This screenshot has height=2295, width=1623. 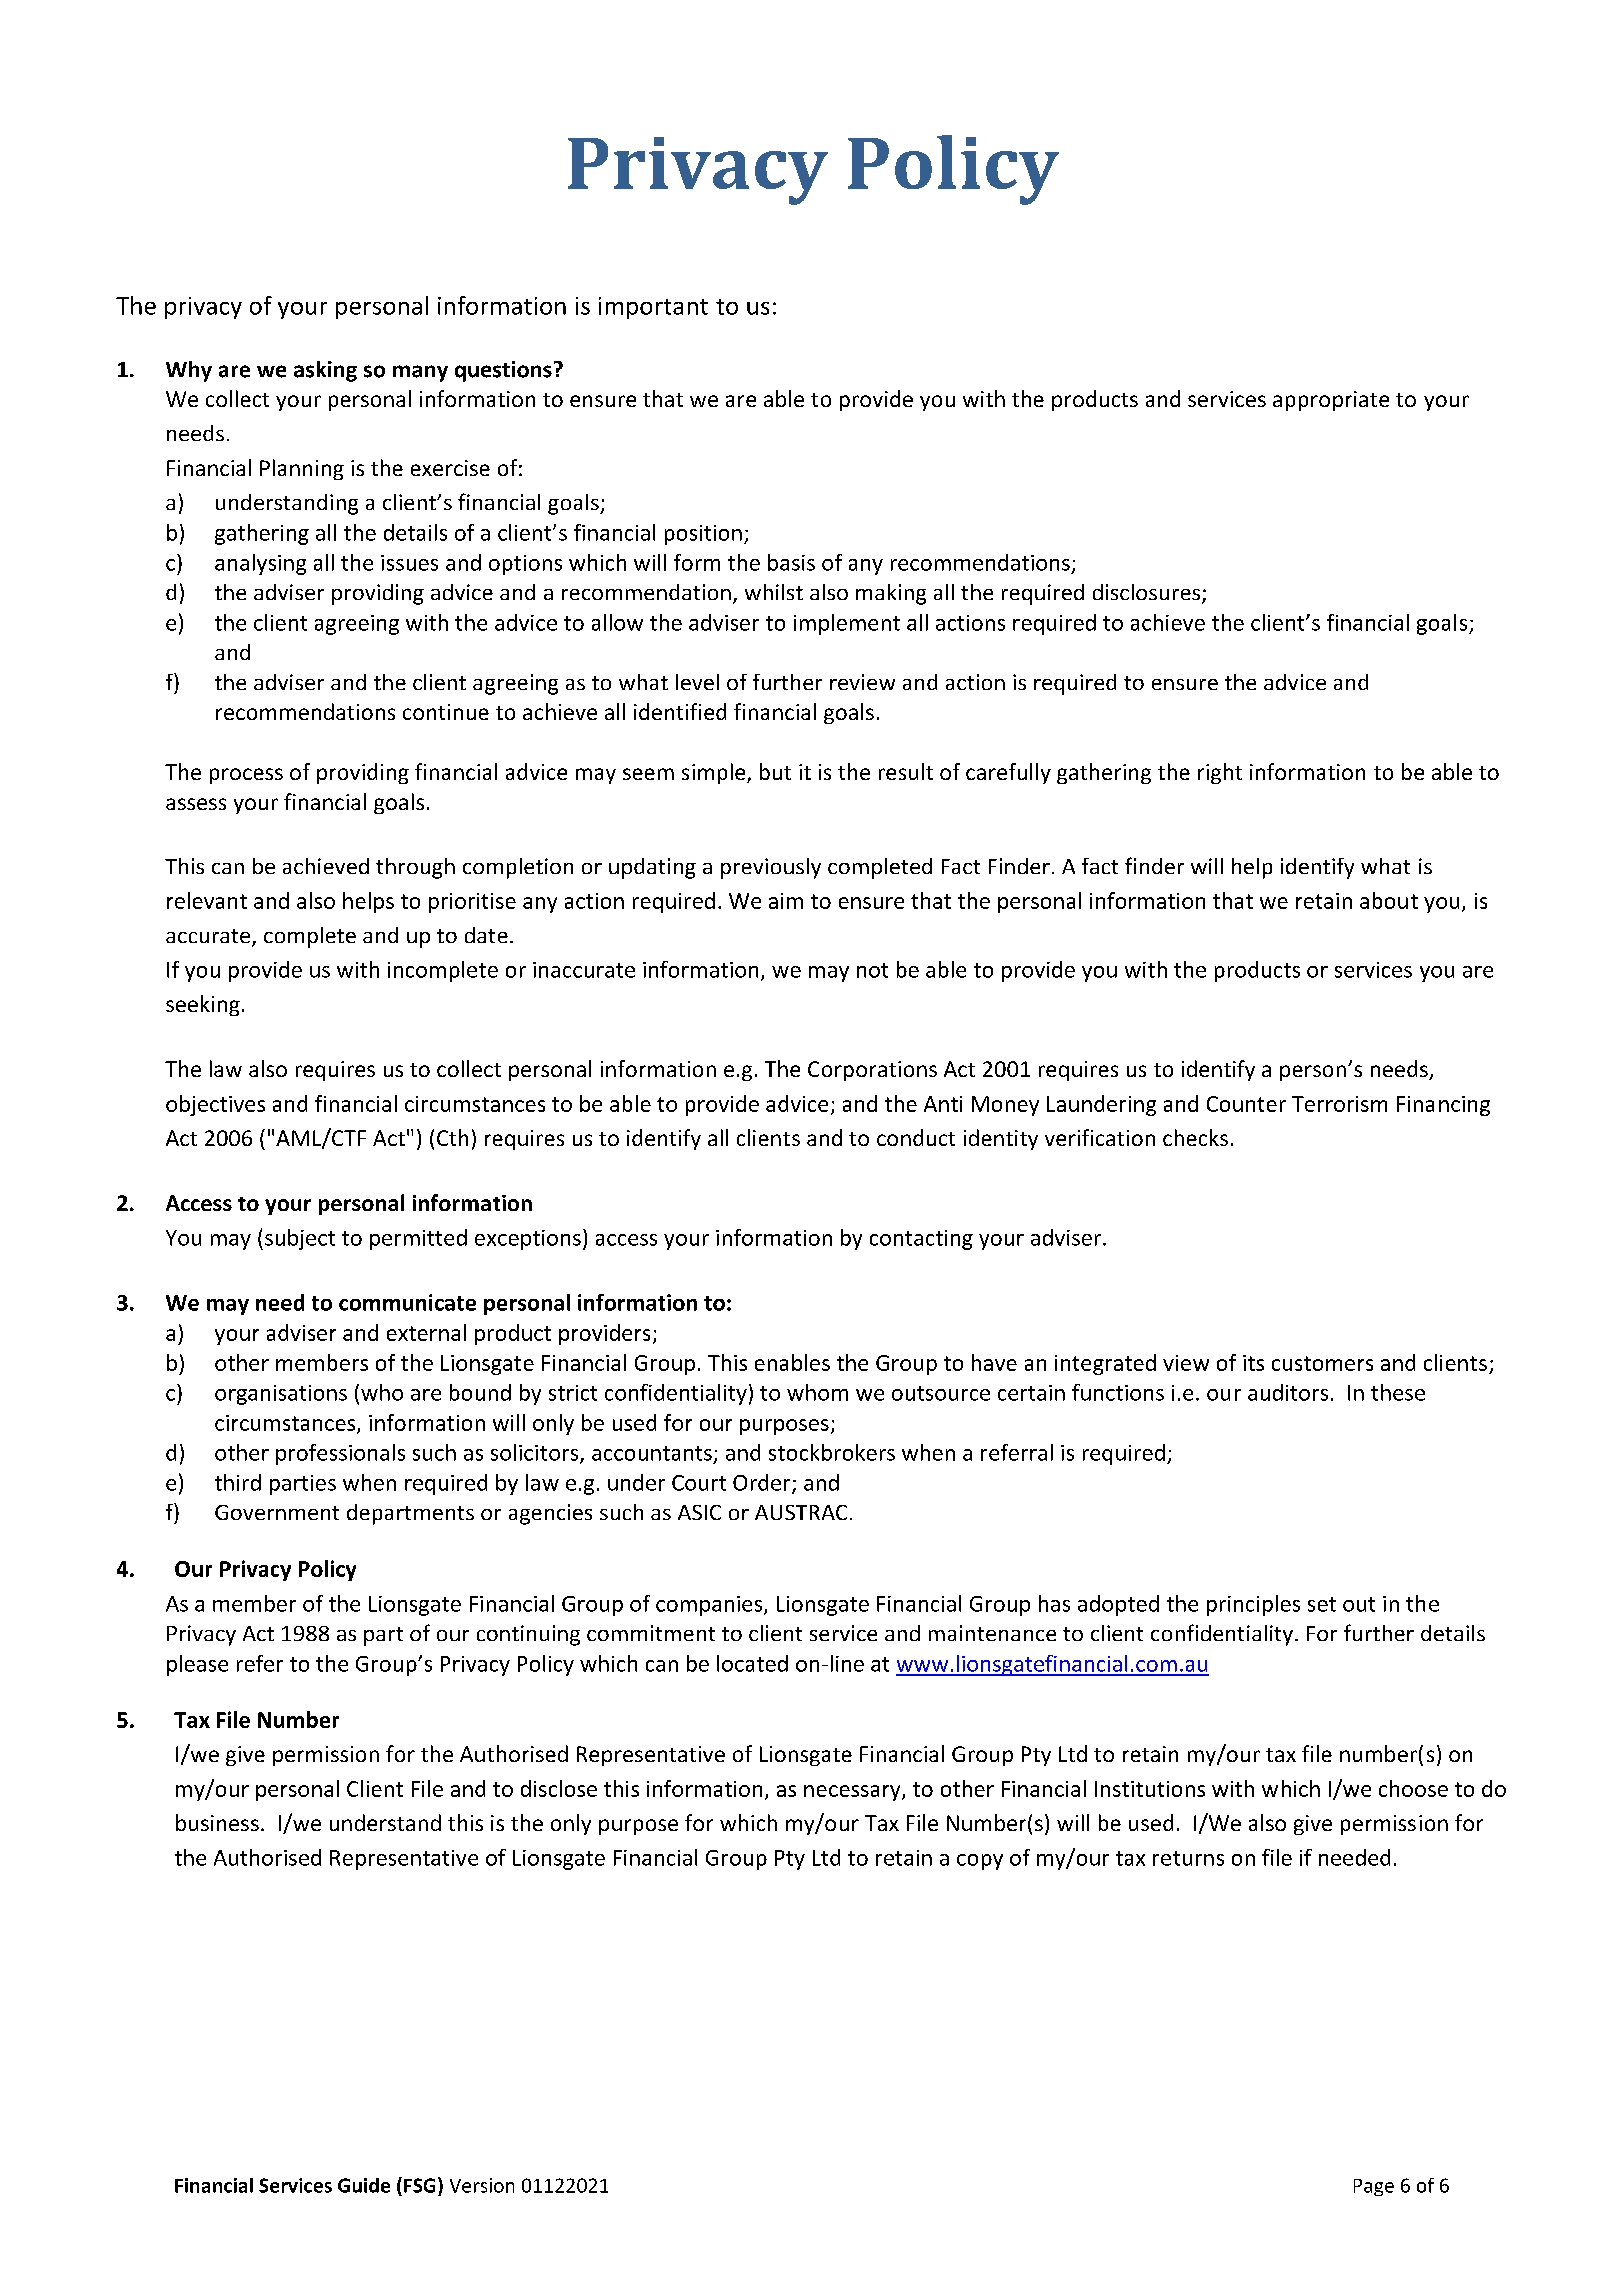 What do you see at coordinates (1374, 2187) in the screenshot?
I see `Page` at bounding box center [1374, 2187].
